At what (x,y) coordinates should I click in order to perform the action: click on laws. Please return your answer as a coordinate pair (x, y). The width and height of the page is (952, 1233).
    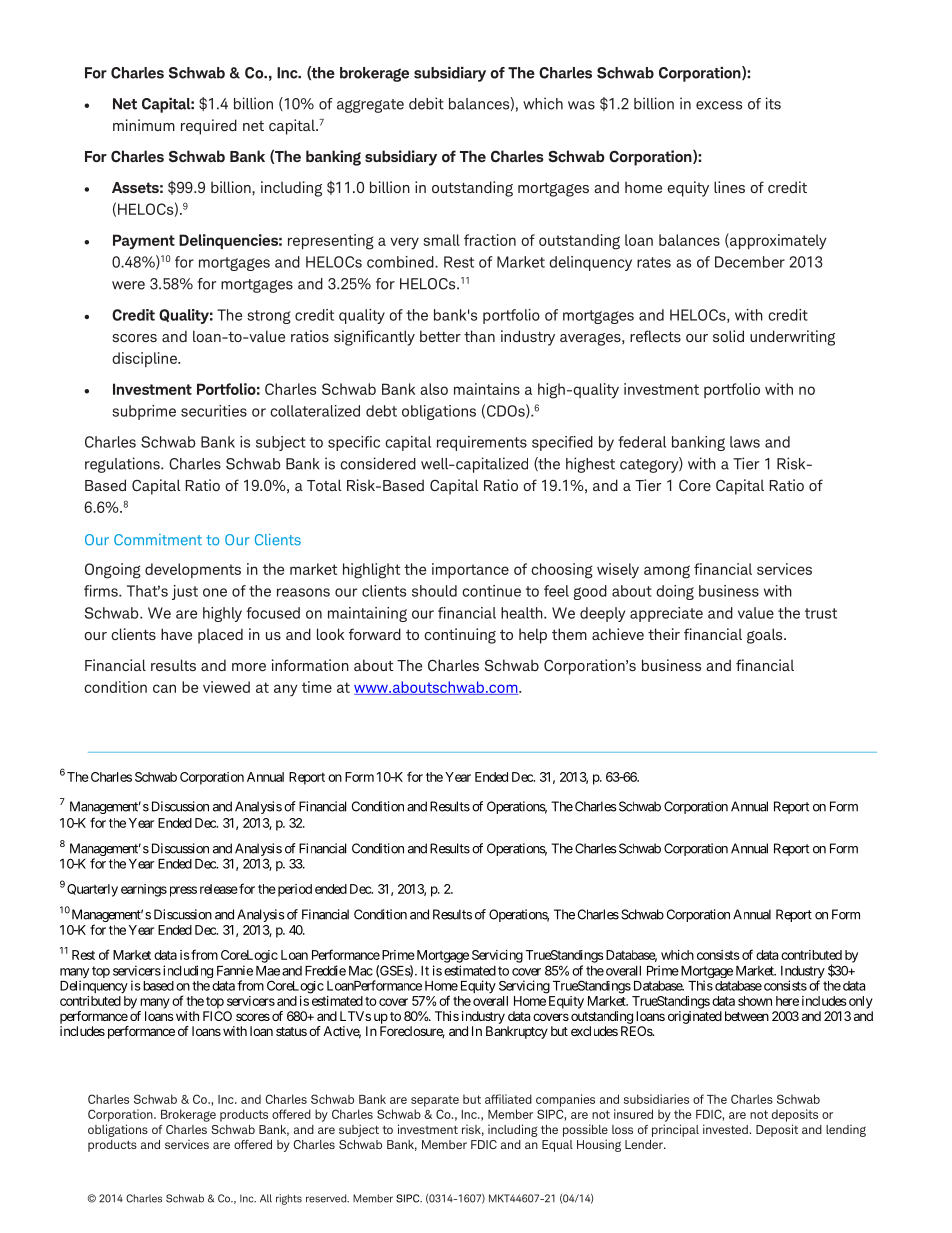
    Looking at the image, I should click on (745, 442).
